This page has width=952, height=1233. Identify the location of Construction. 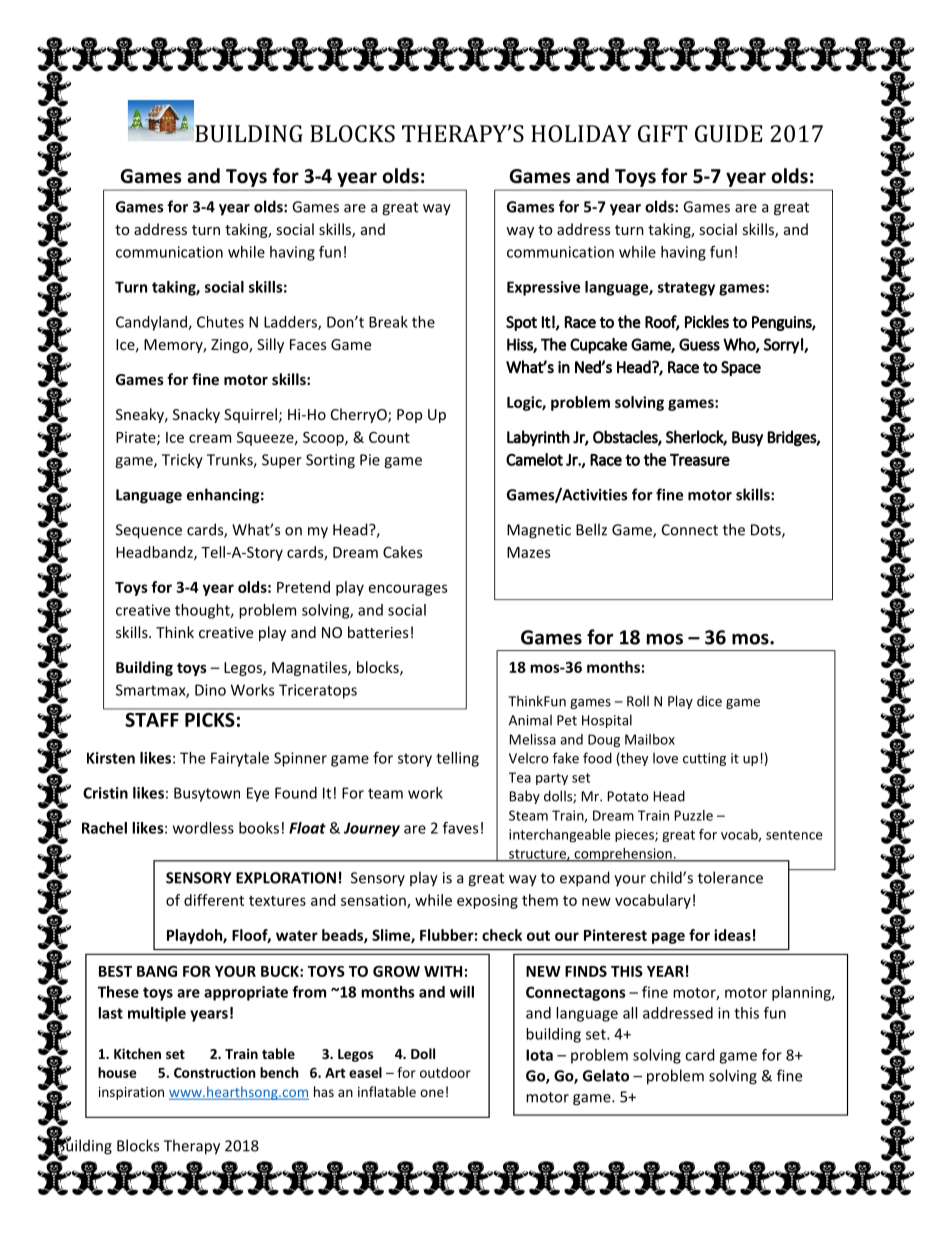
(215, 1072).
